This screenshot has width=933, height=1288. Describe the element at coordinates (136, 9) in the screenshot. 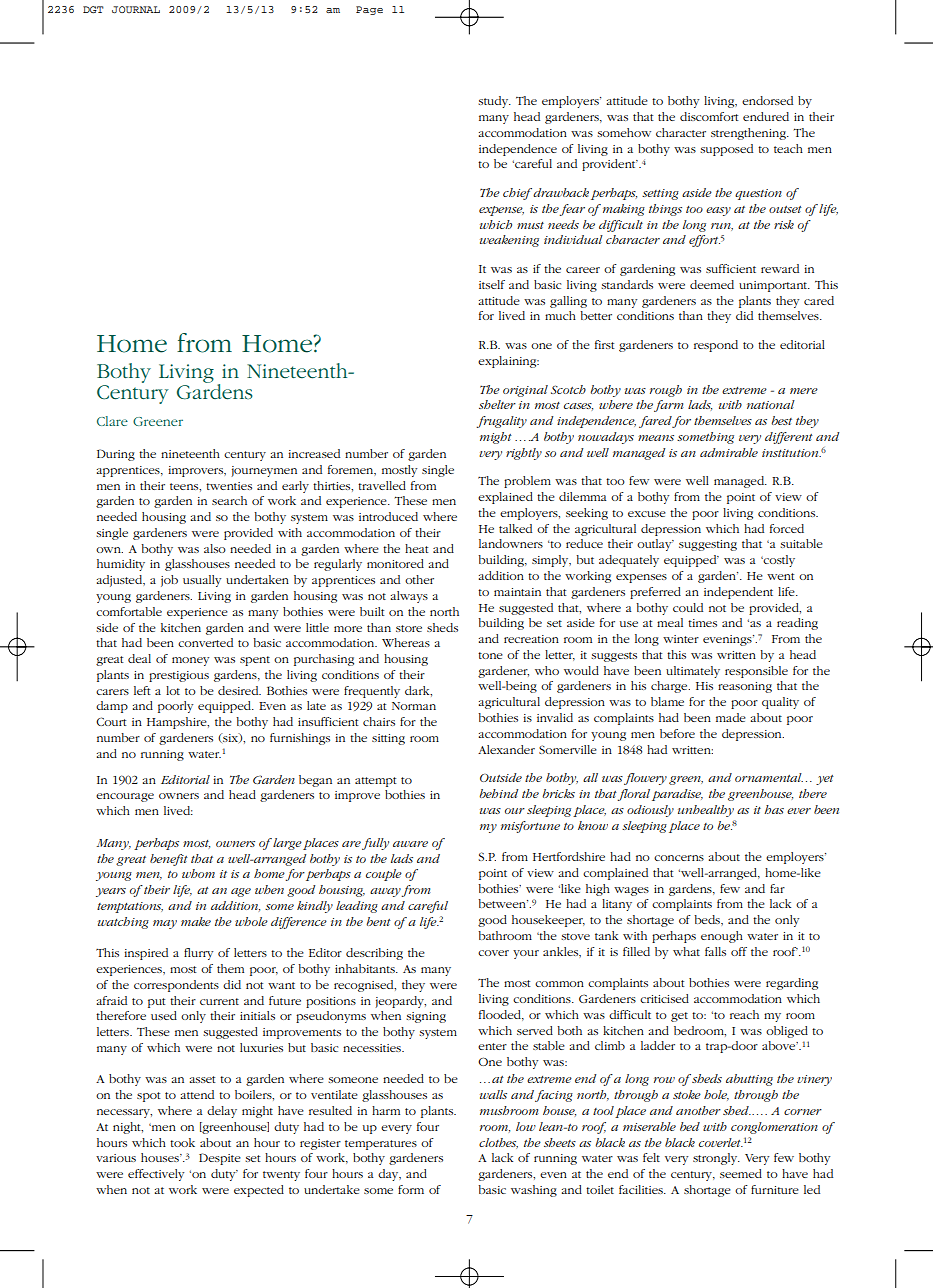

I see `JOURNAL` at that location.
